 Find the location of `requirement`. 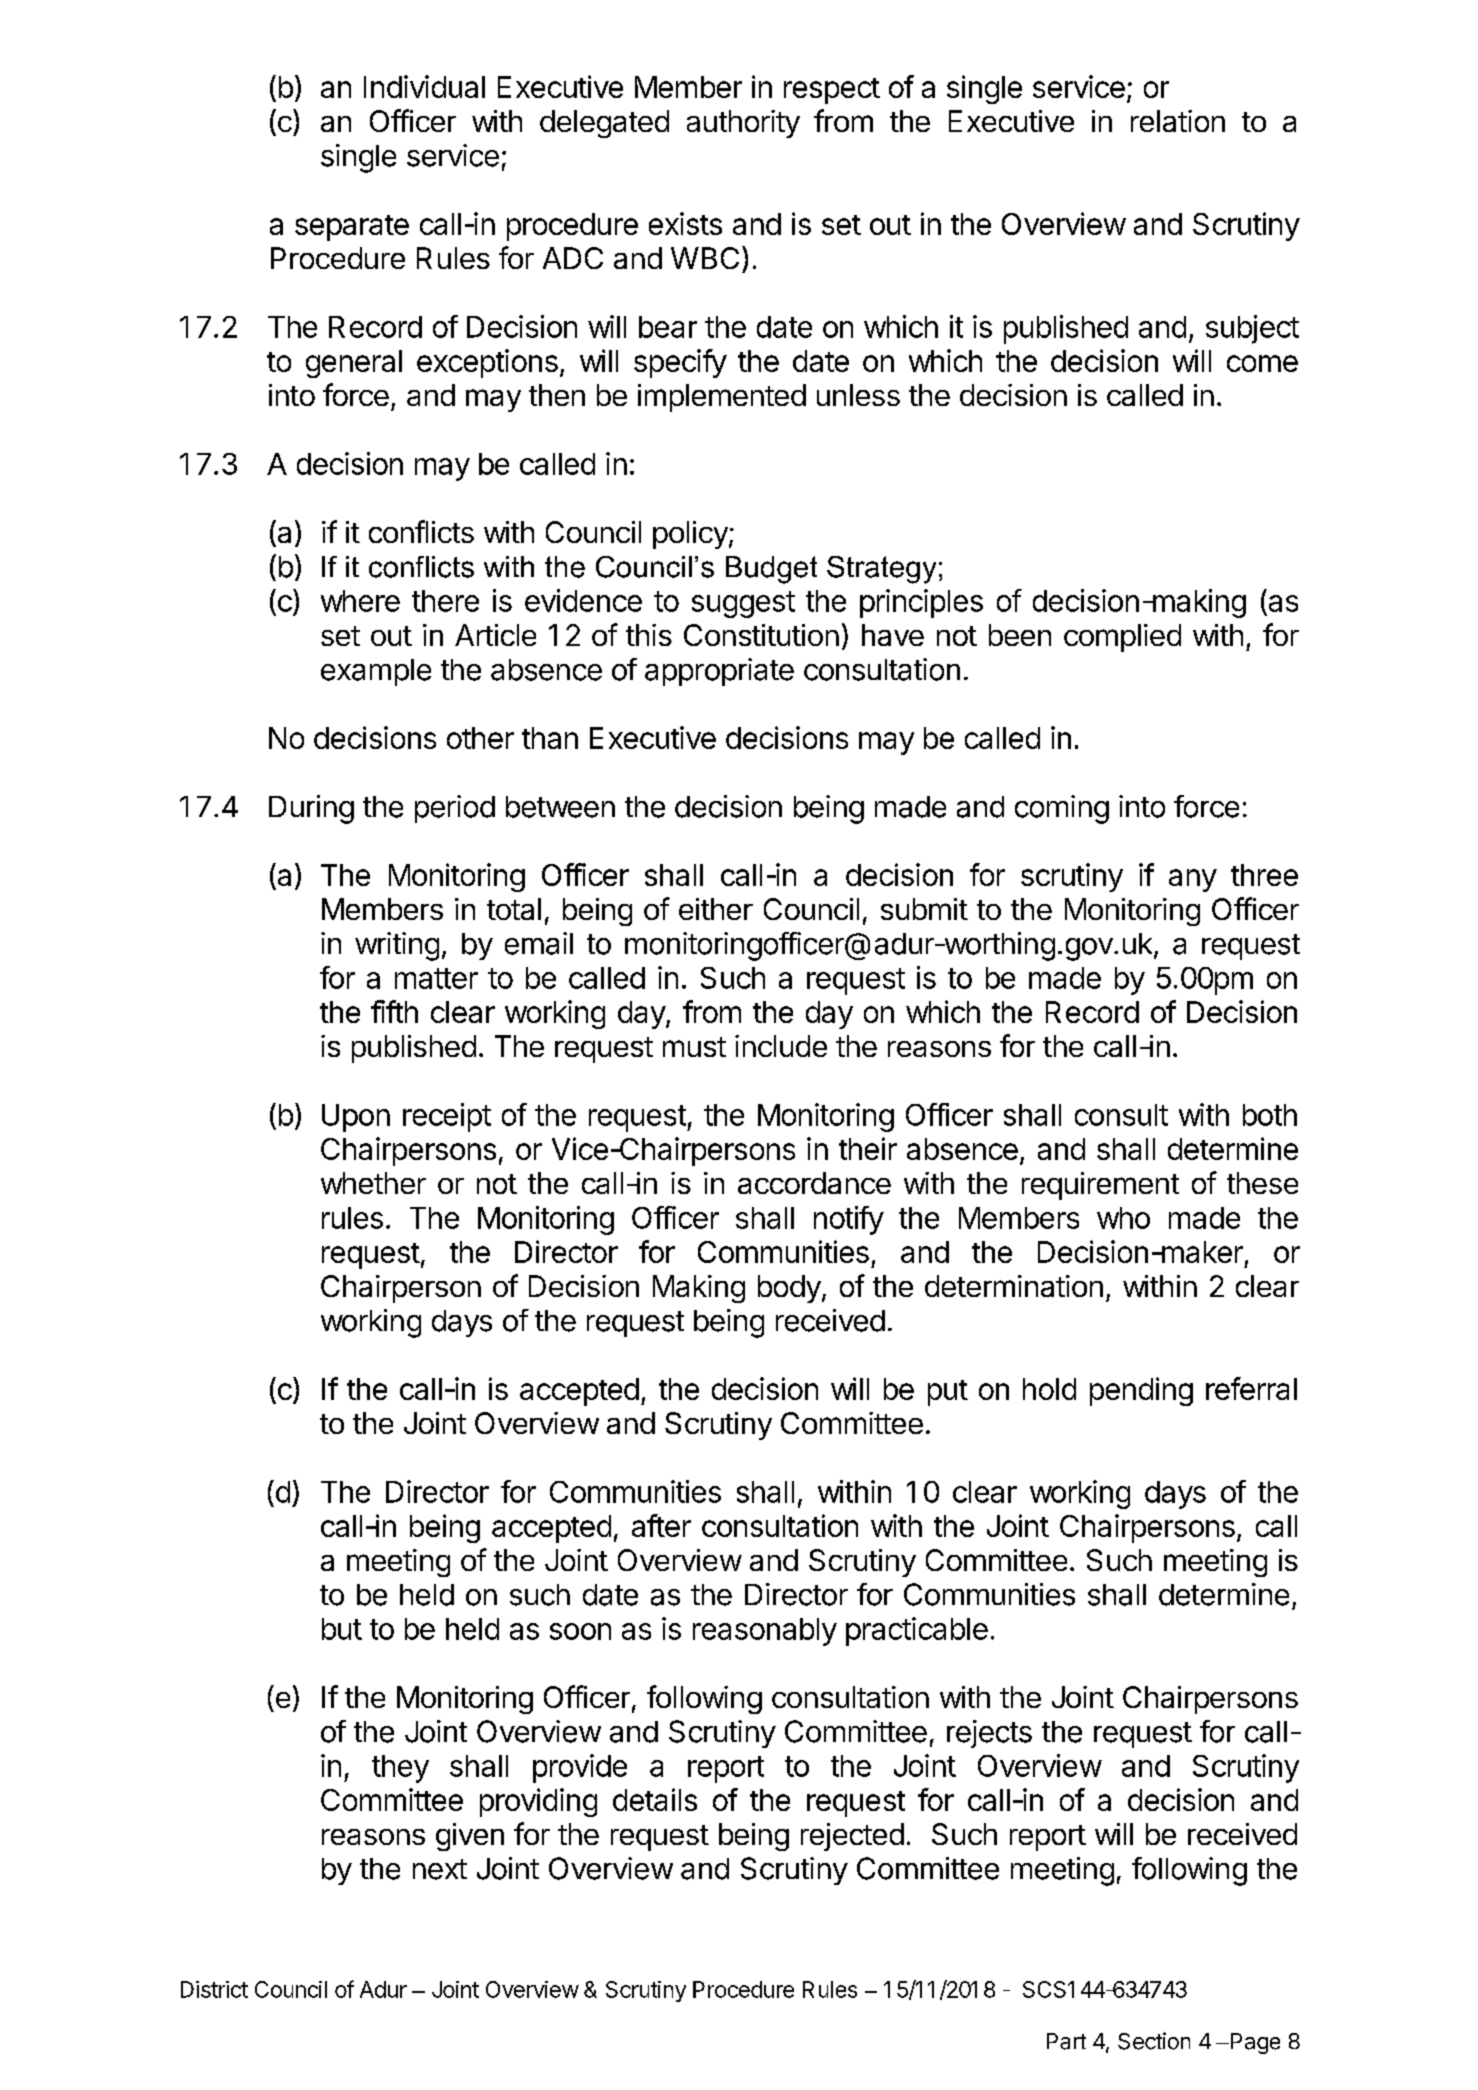

requirement is located at coordinates (1100, 1186).
